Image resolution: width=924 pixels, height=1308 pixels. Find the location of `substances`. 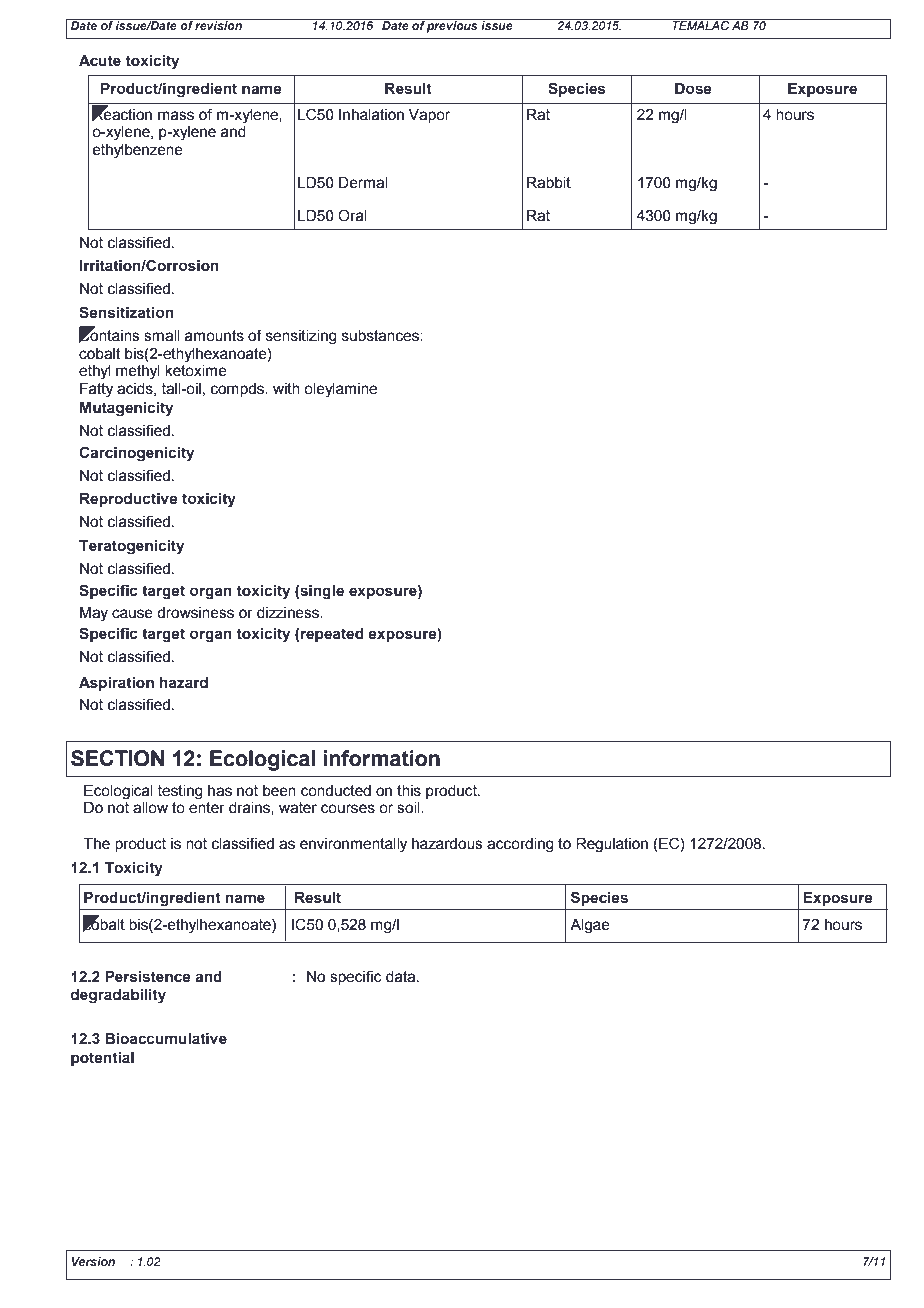

substances is located at coordinates (381, 336).
